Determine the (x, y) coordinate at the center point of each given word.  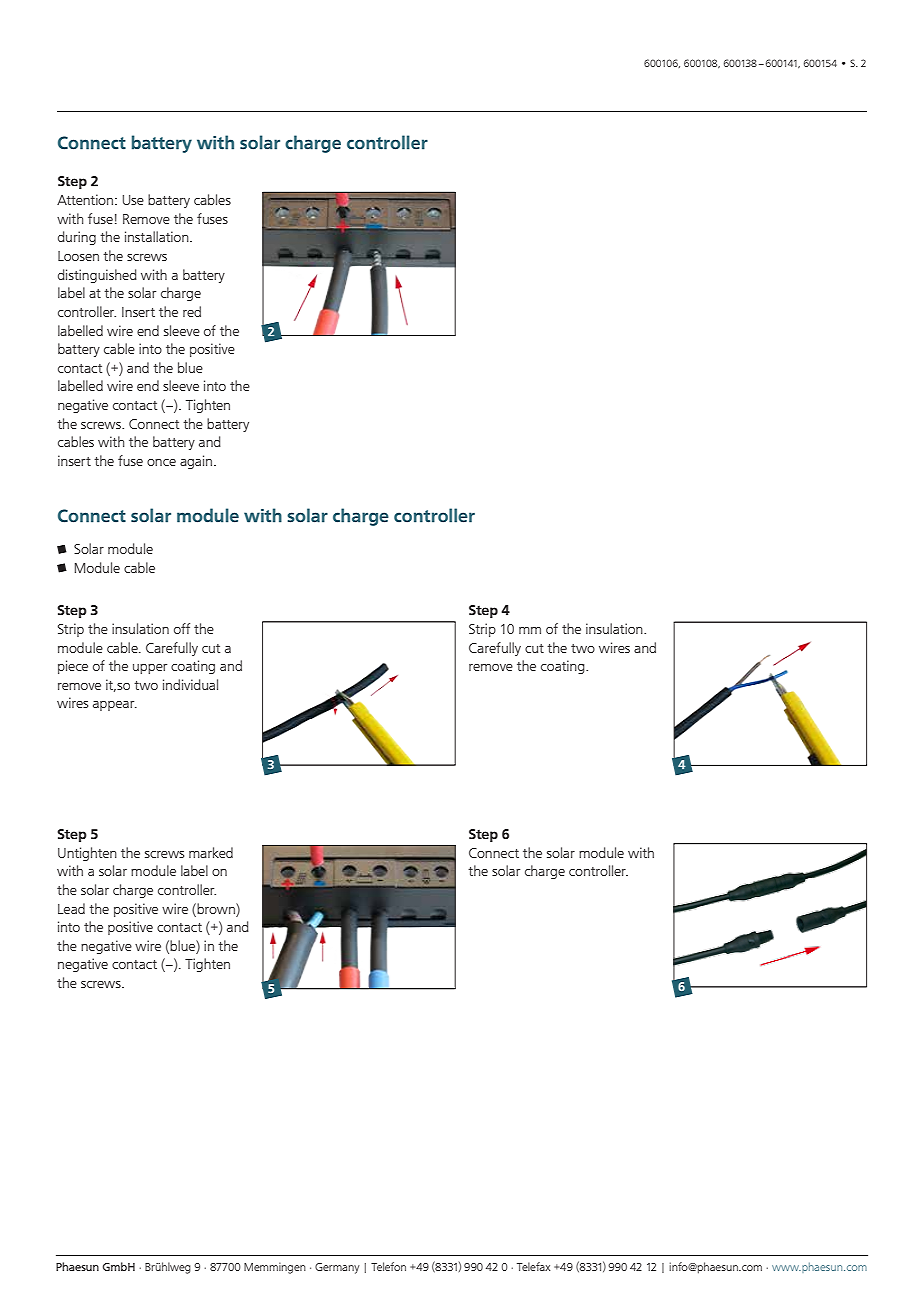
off (182, 628)
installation (158, 236)
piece (73, 667)
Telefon (388, 1266)
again (197, 462)
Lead (71, 908)
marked (211, 852)
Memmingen (275, 1268)
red (192, 311)
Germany (337, 1268)
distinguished (97, 276)
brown (216, 908)
